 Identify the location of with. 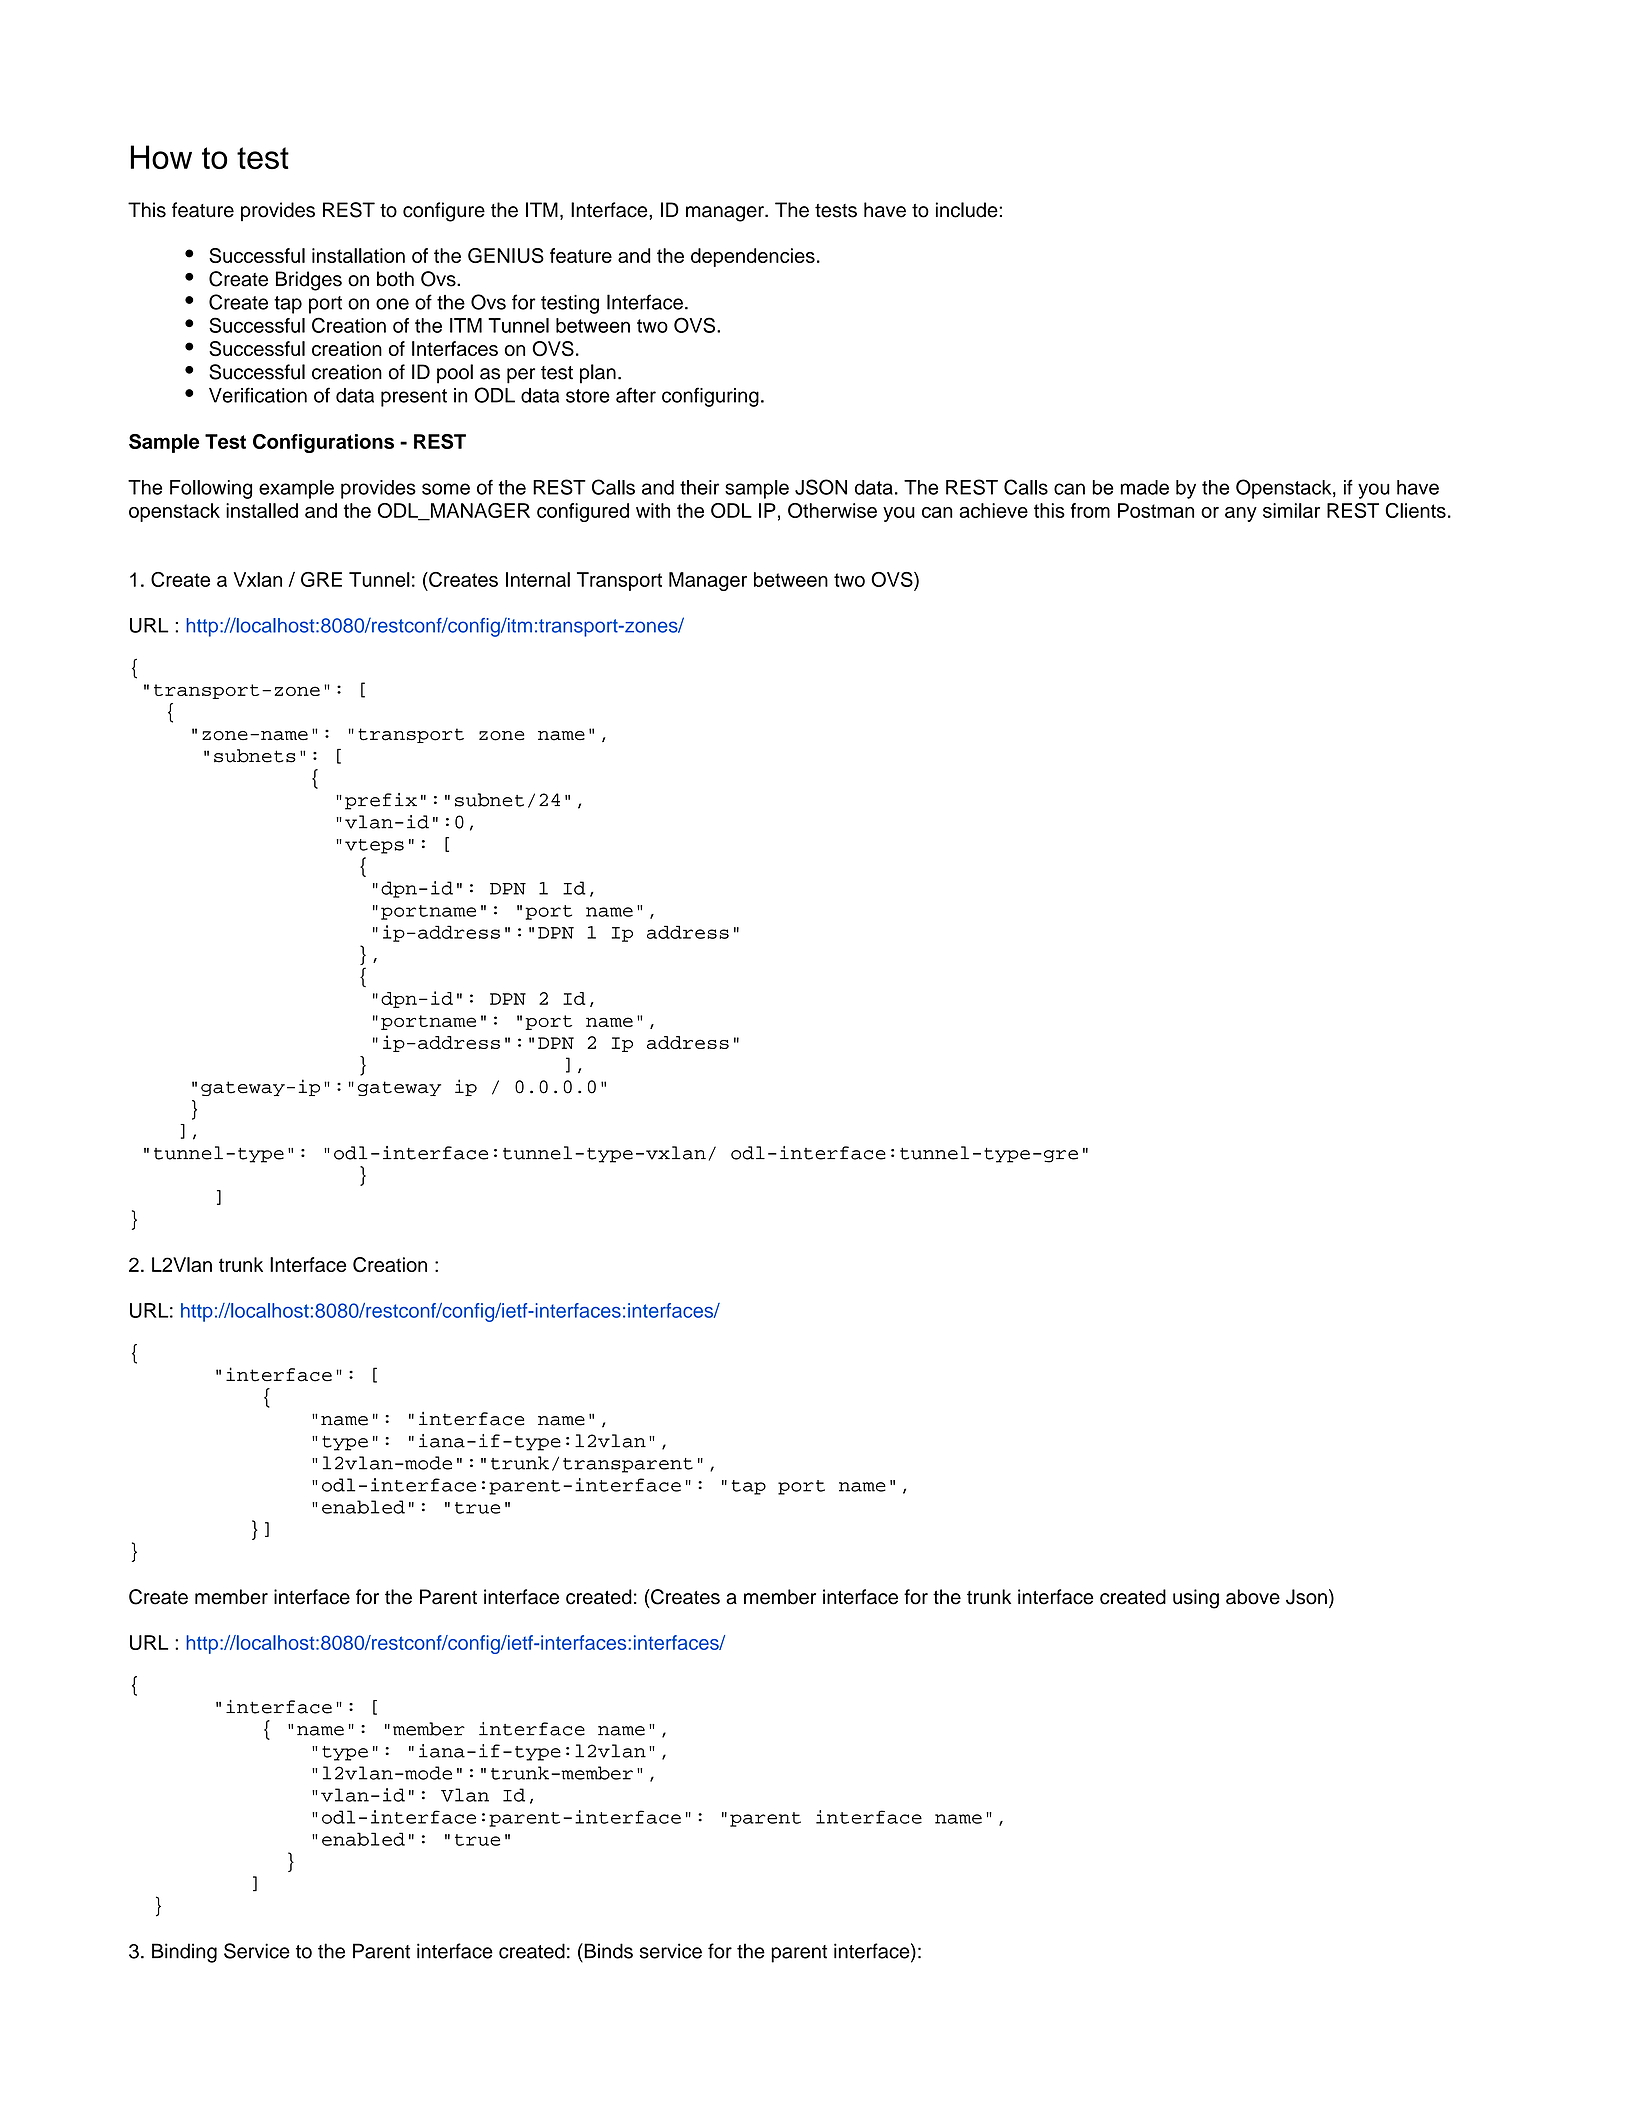
(653, 510).
